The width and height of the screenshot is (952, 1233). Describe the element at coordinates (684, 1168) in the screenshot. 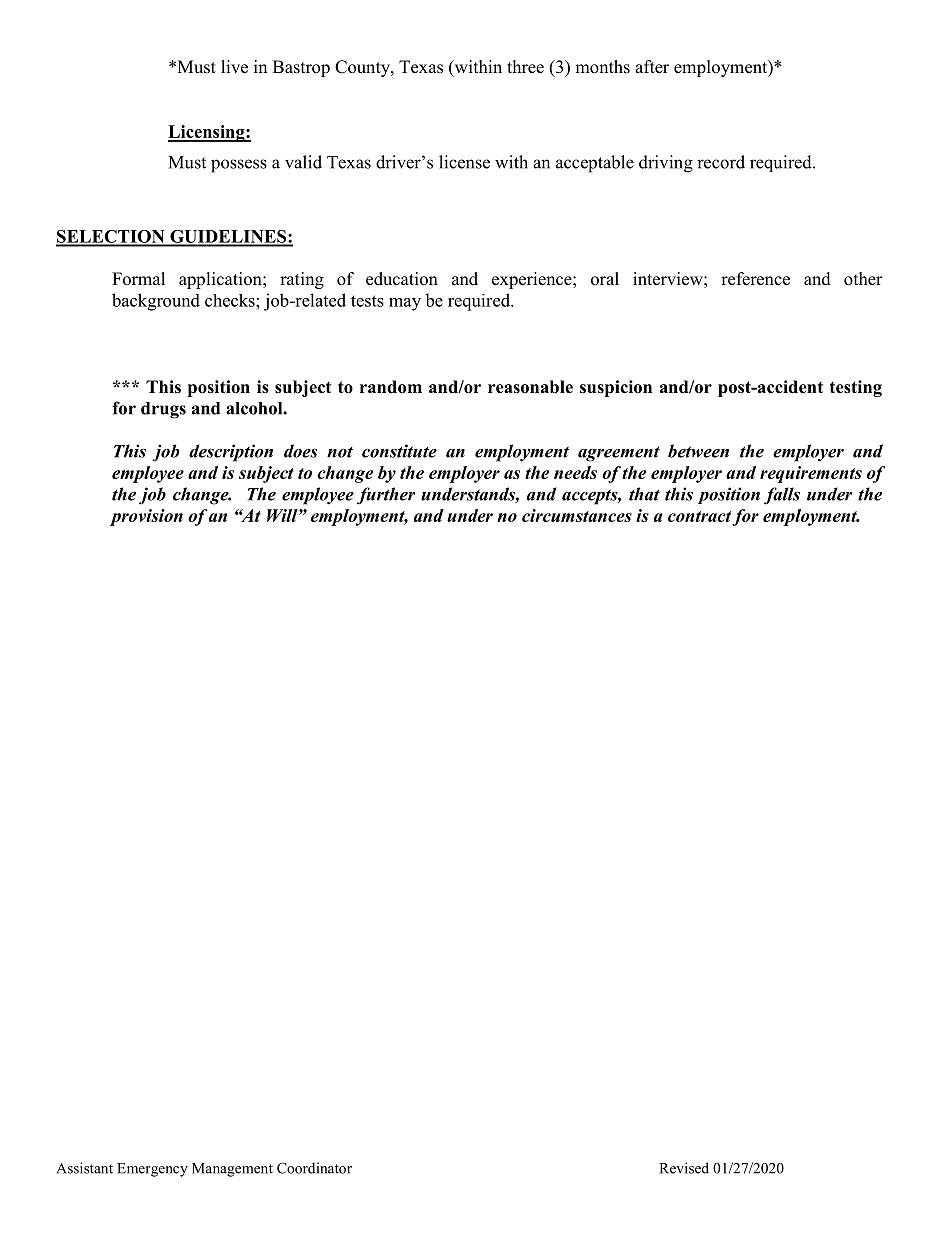

I see `Revised` at that location.
